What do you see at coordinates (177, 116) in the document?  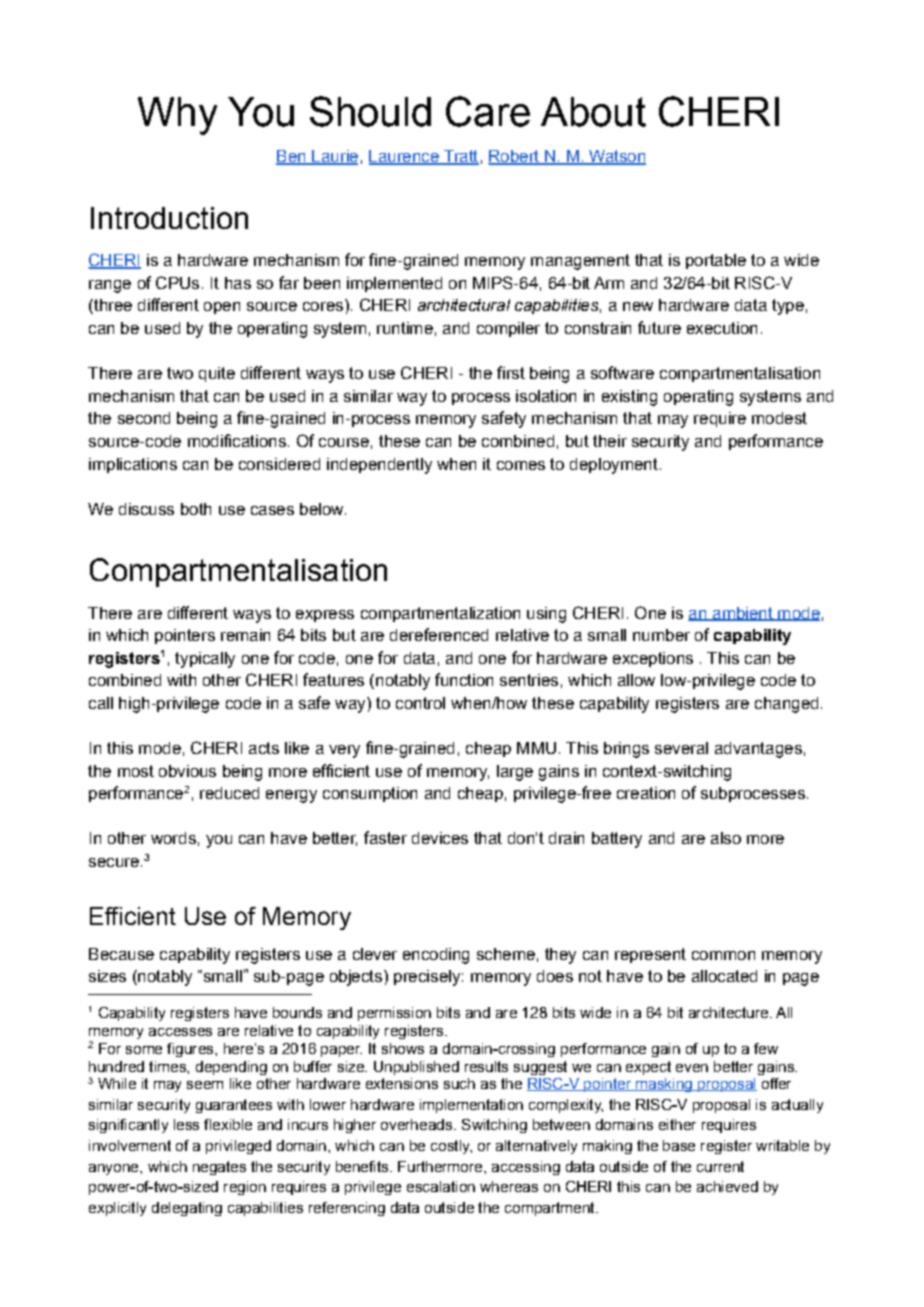 I see `Why` at bounding box center [177, 116].
